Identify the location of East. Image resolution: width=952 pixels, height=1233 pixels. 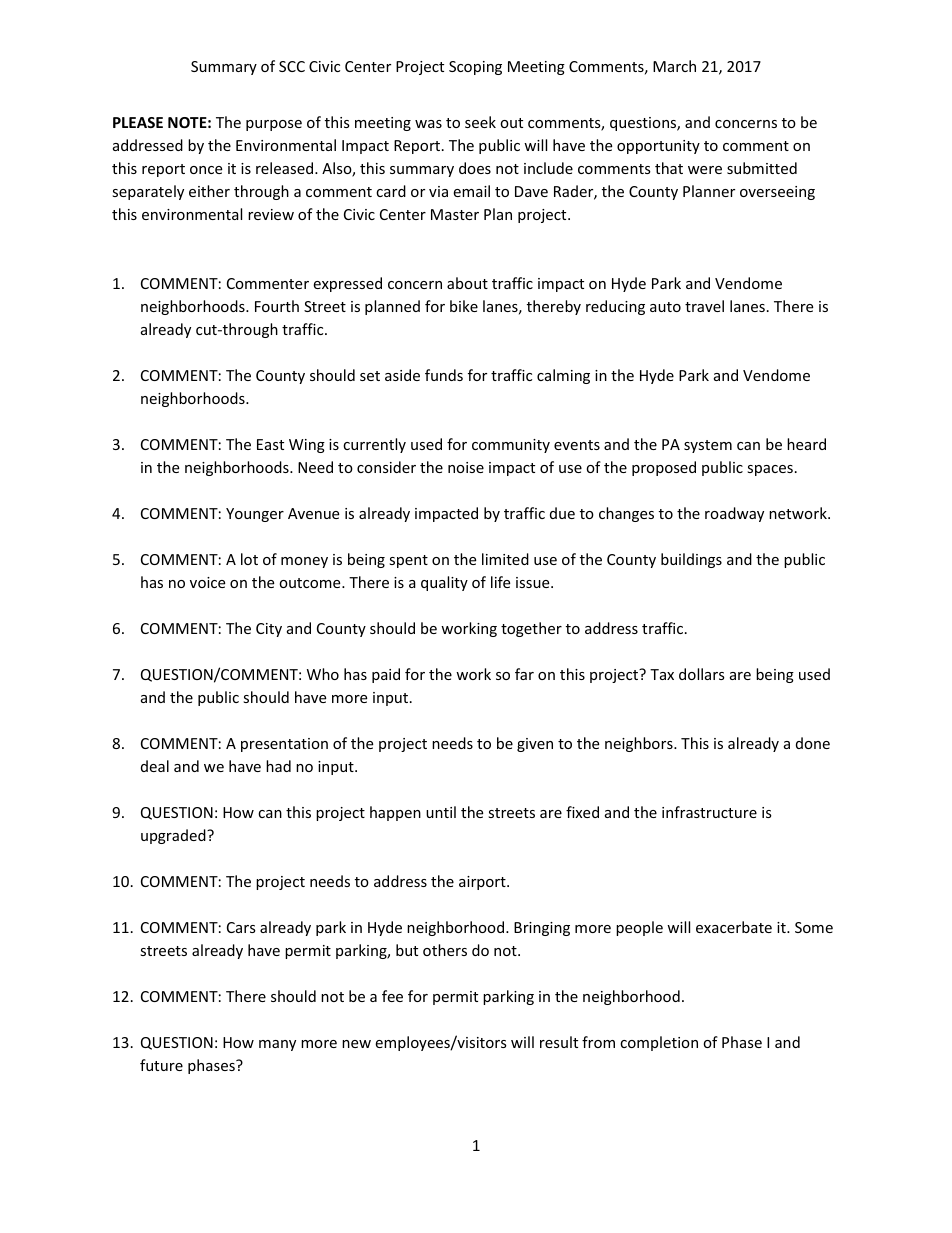
(270, 444).
